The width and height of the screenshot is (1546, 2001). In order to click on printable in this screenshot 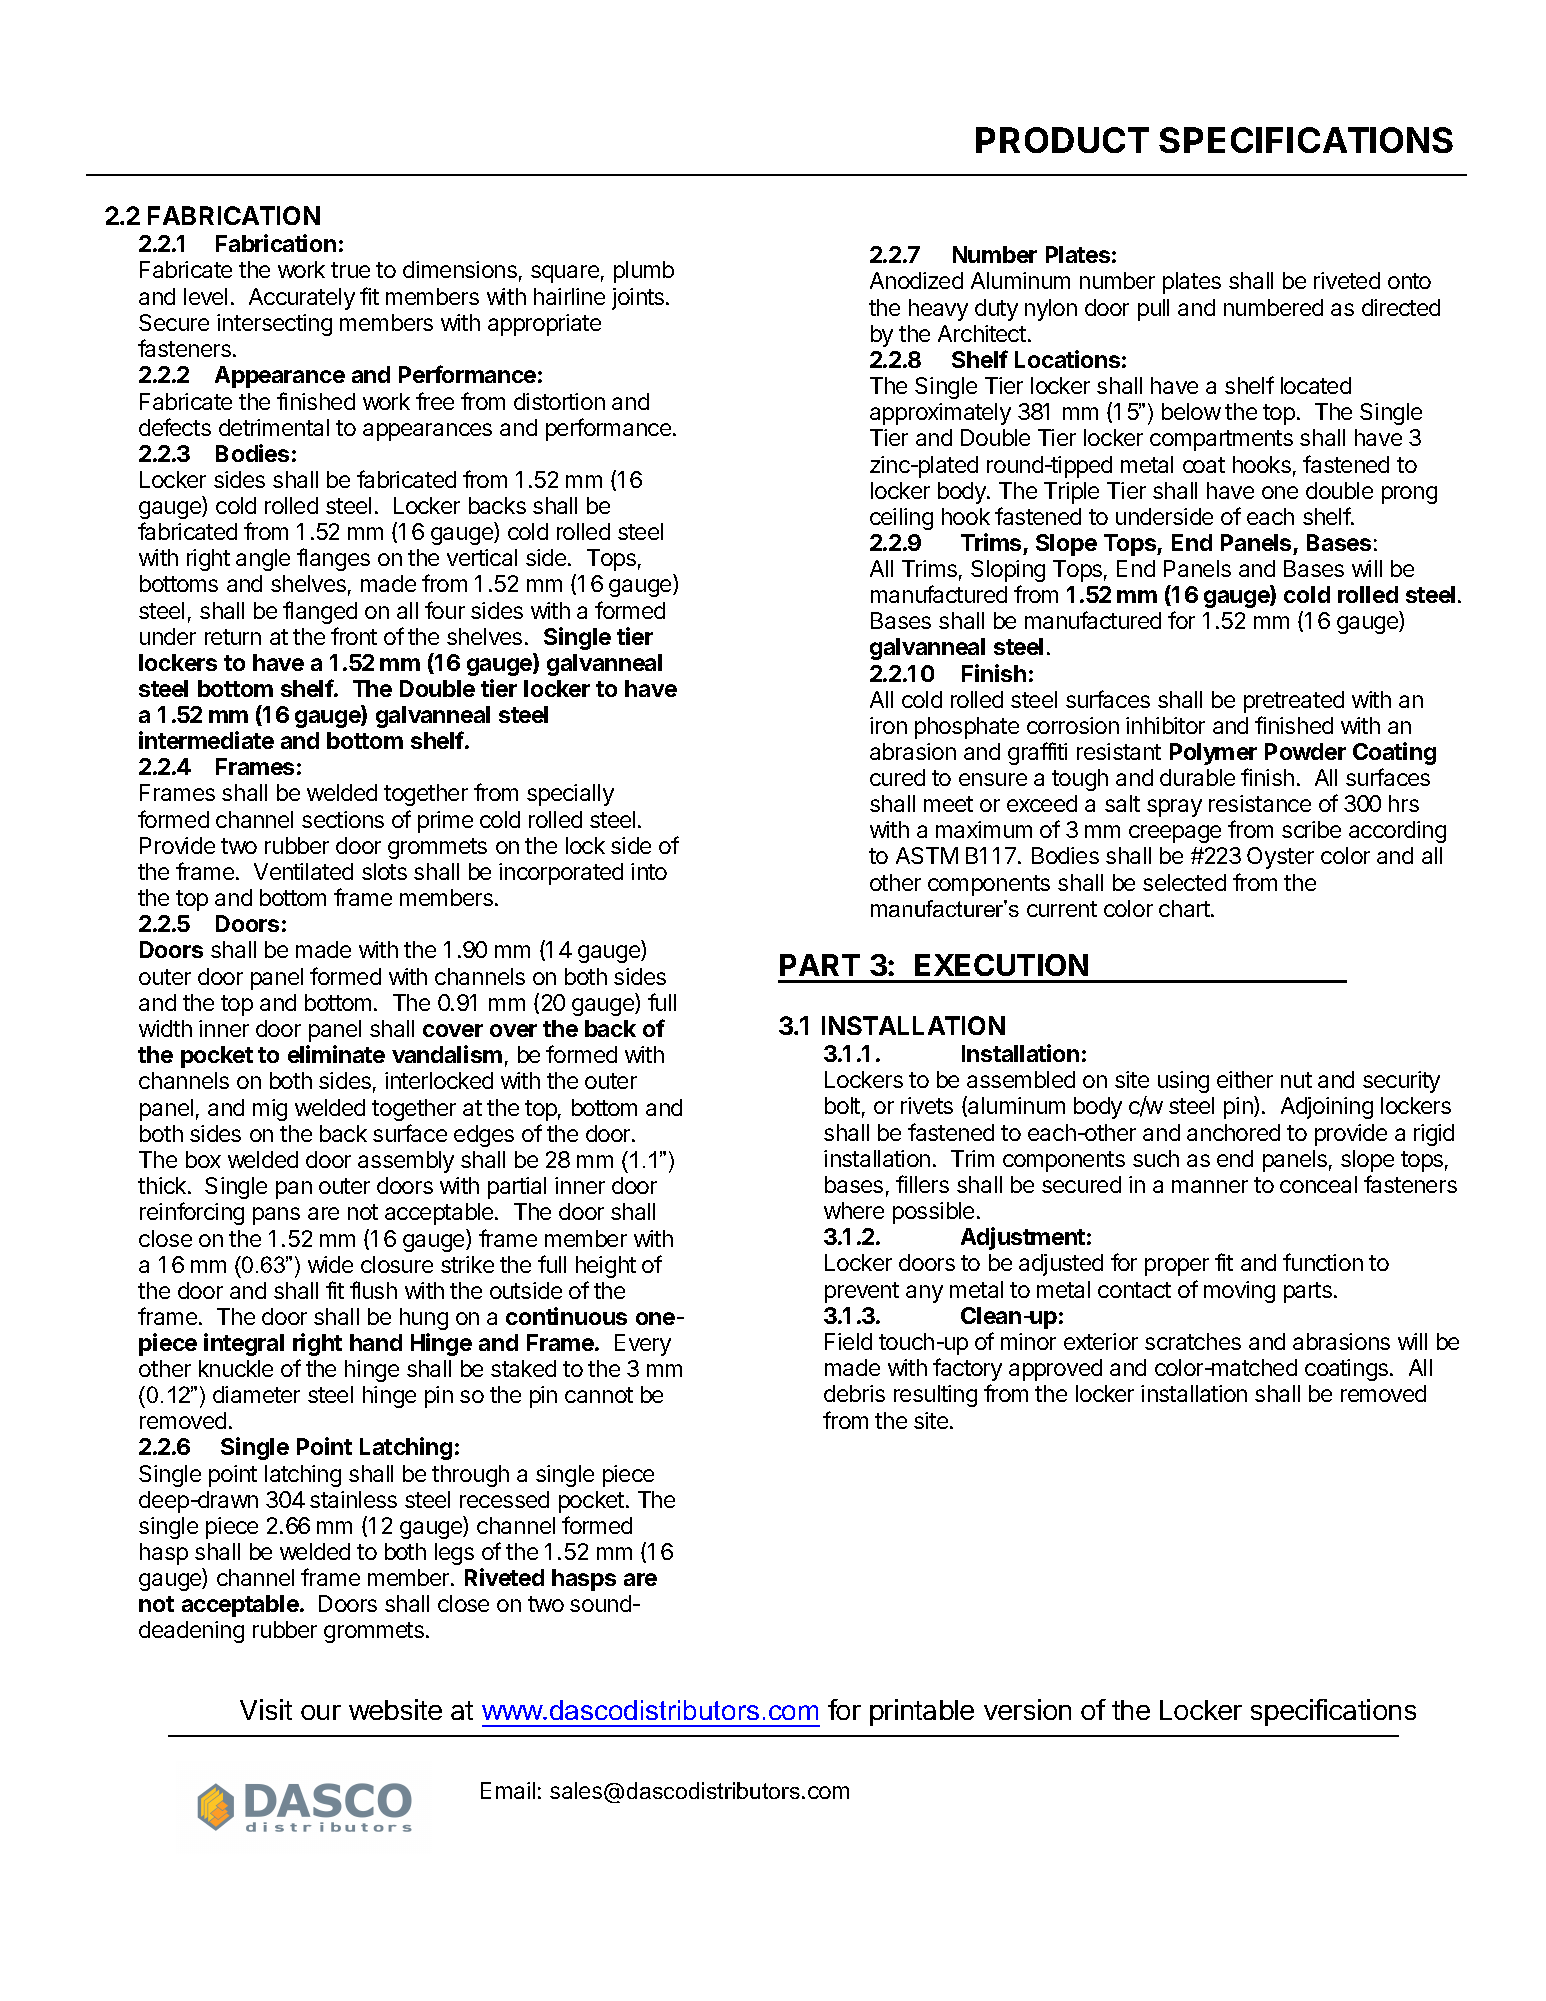, I will do `click(922, 1712)`.
